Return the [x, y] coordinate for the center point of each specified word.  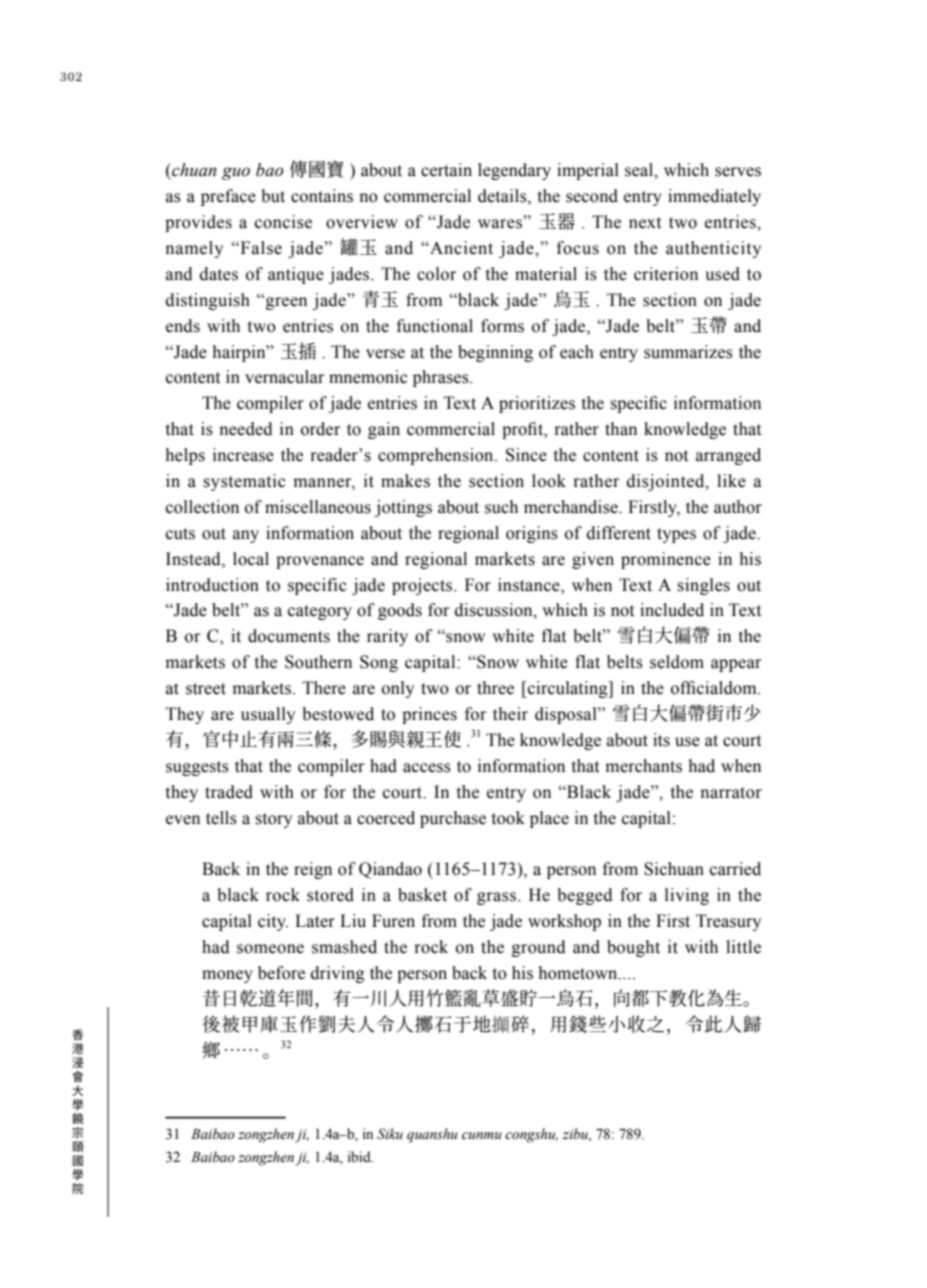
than [621, 429]
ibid [360, 1157]
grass [496, 898]
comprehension [437, 456]
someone [270, 949]
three [495, 688]
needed [246, 429]
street [206, 689]
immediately [714, 197]
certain [446, 170]
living [687, 896]
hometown [579, 973]
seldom [677, 662]
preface [228, 197]
